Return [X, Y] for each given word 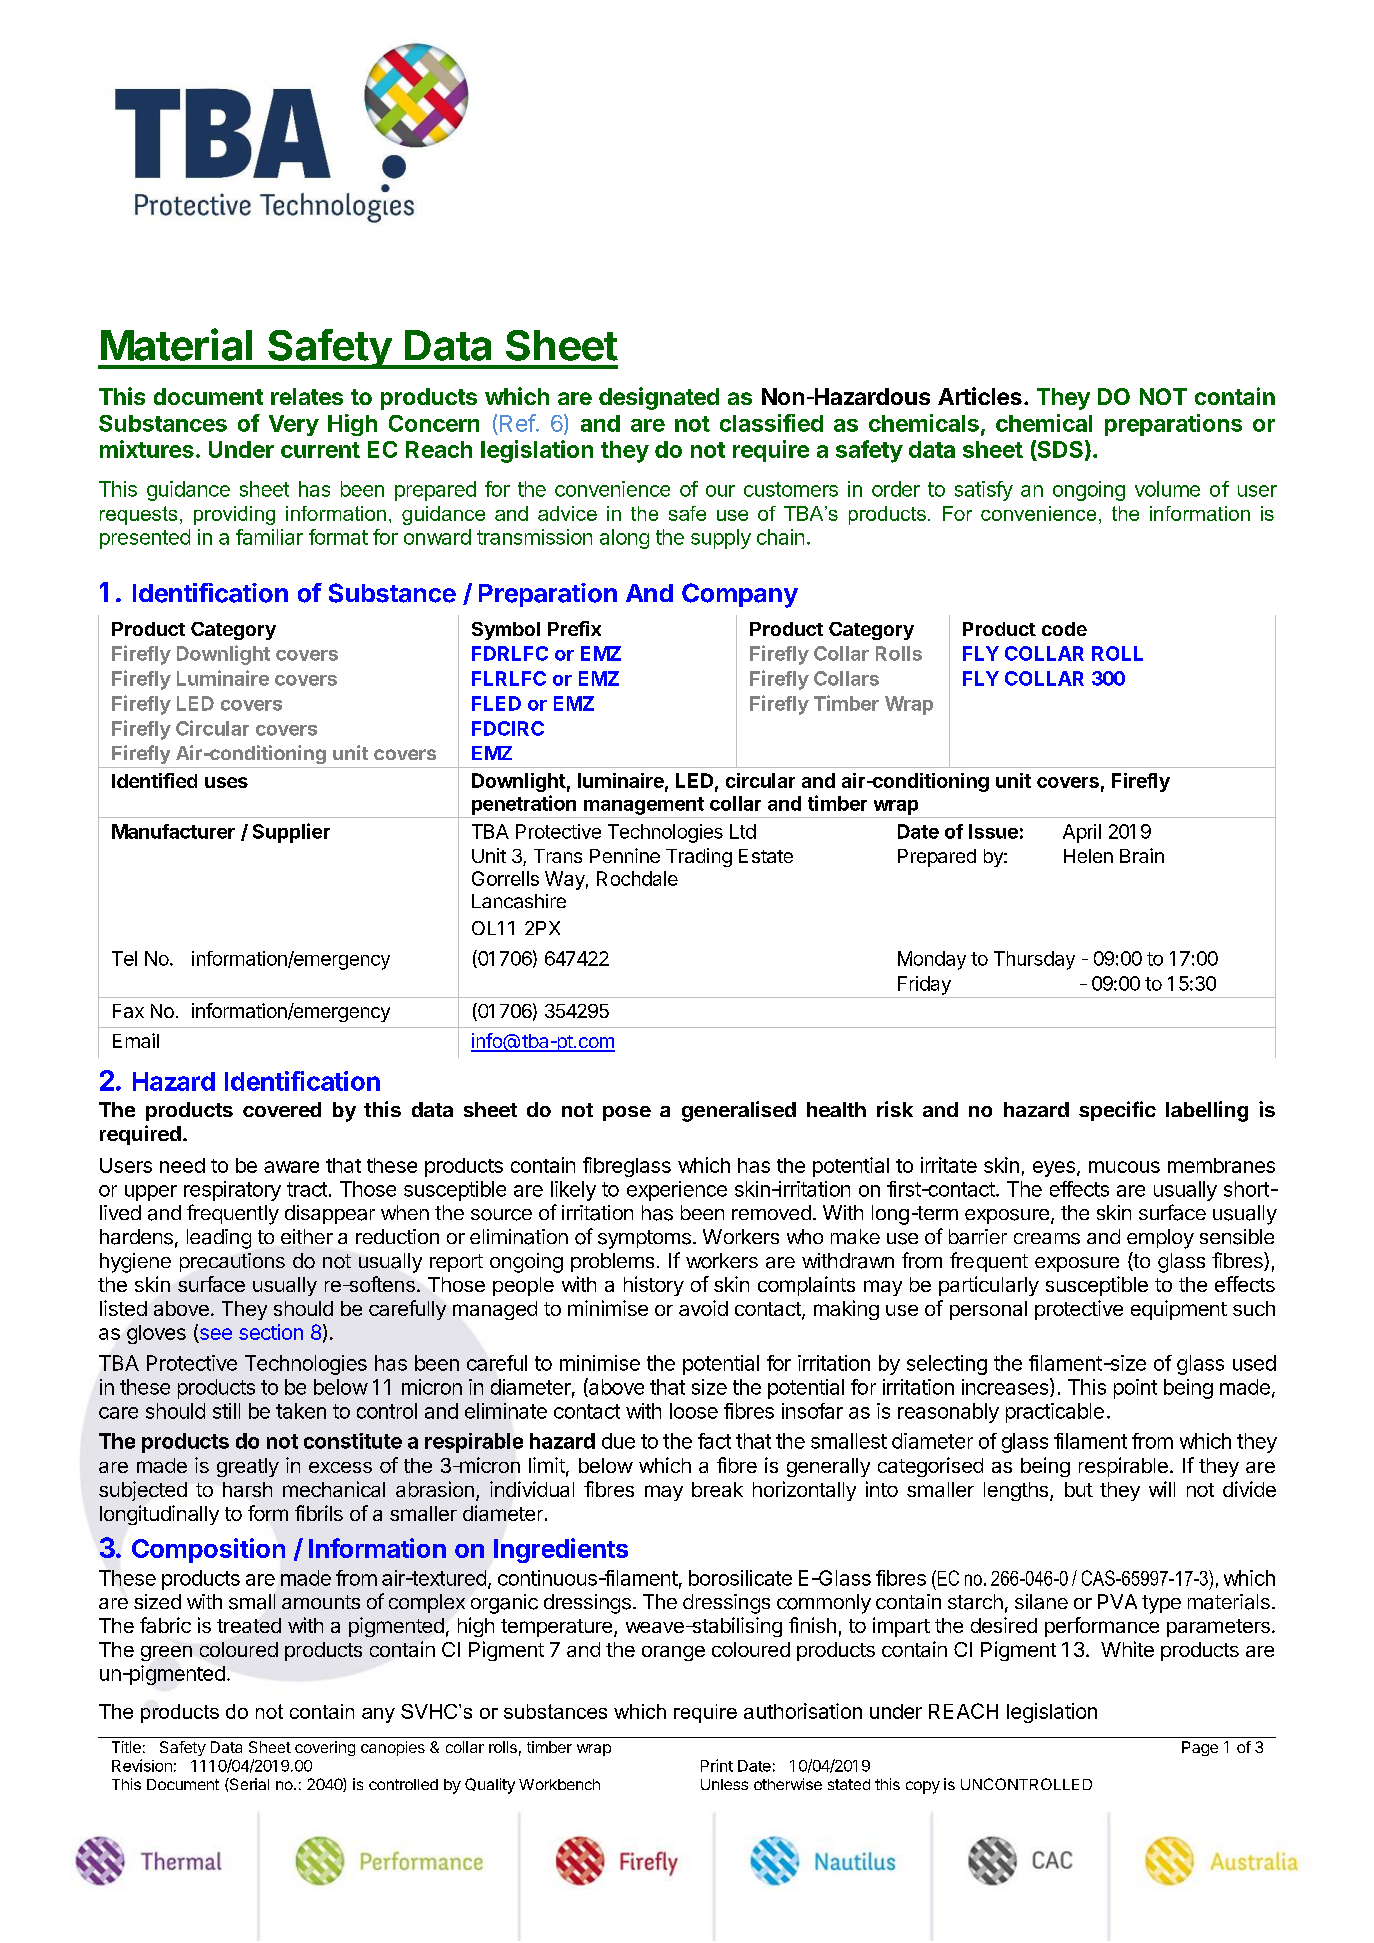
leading [219, 1239]
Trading [699, 857]
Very [294, 425]
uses [226, 782]
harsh [247, 1489]
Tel [124, 958]
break [717, 1489]
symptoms [644, 1239]
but [1079, 1489]
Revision [142, 1765]
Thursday [1034, 960]
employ [1160, 1239]
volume [1167, 489]
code [1064, 629]
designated [659, 398]
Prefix [574, 628]
